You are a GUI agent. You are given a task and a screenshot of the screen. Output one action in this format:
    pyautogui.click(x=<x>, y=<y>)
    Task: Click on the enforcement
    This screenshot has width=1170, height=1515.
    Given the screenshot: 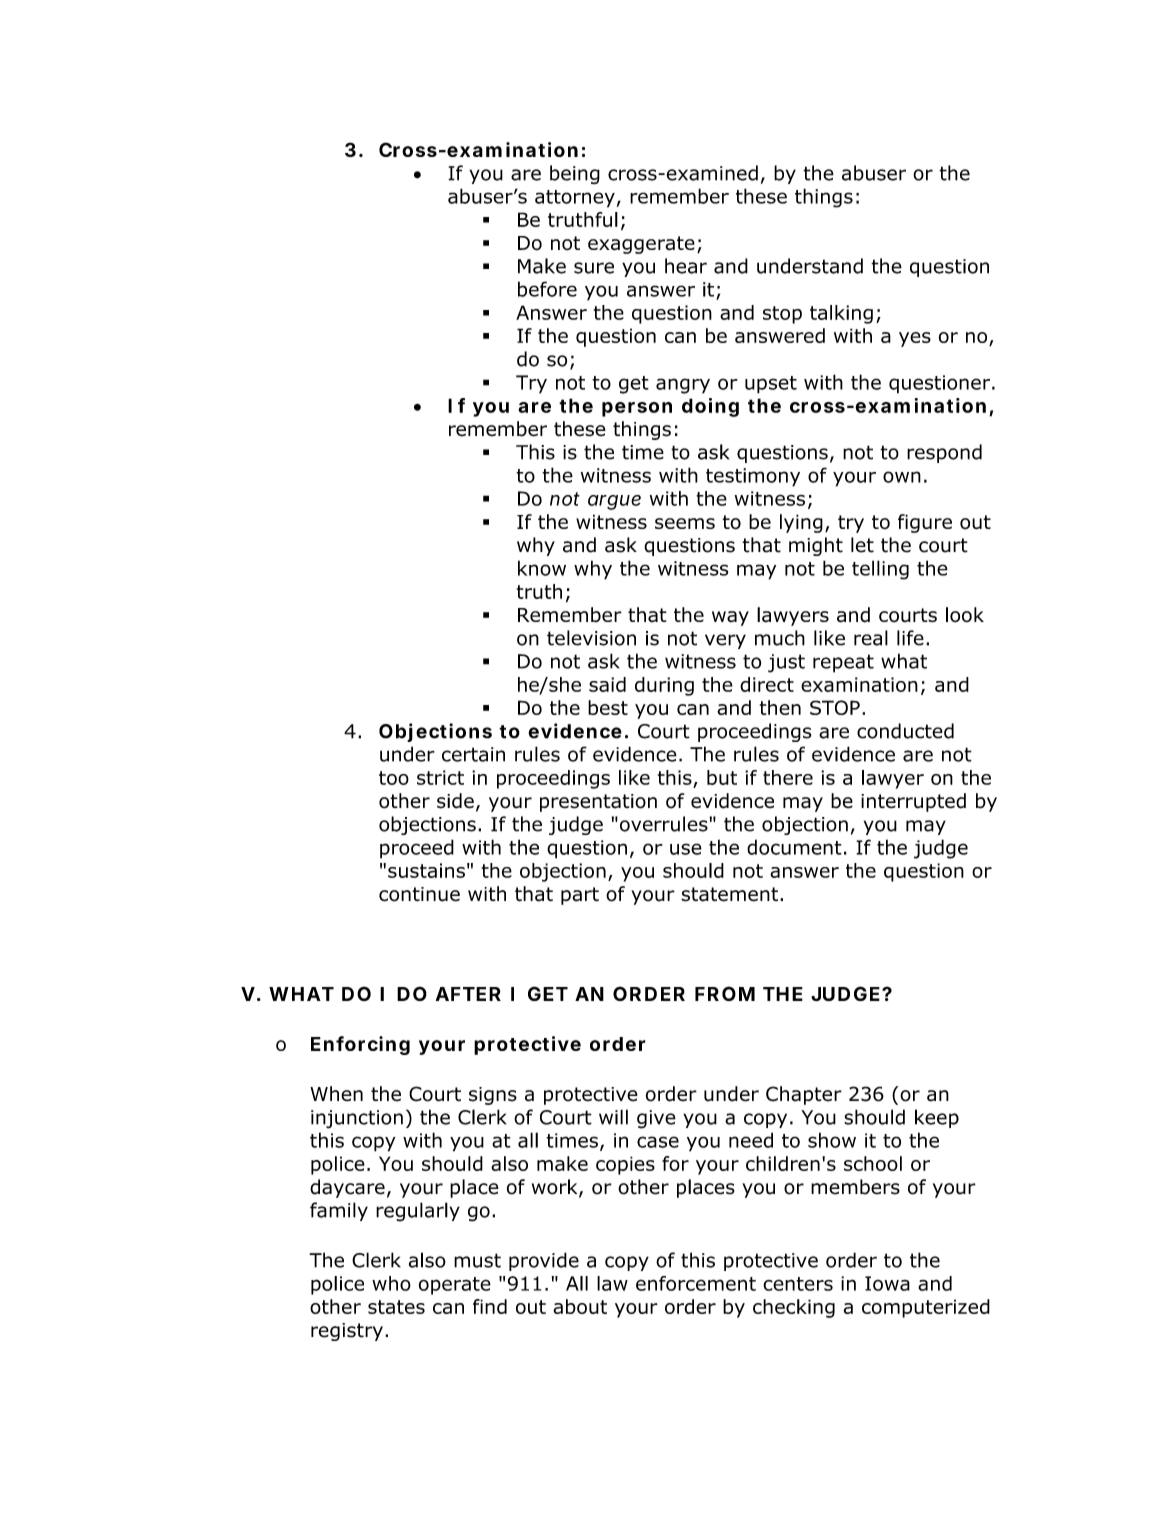 What is the action you would take?
    pyautogui.click(x=696, y=1283)
